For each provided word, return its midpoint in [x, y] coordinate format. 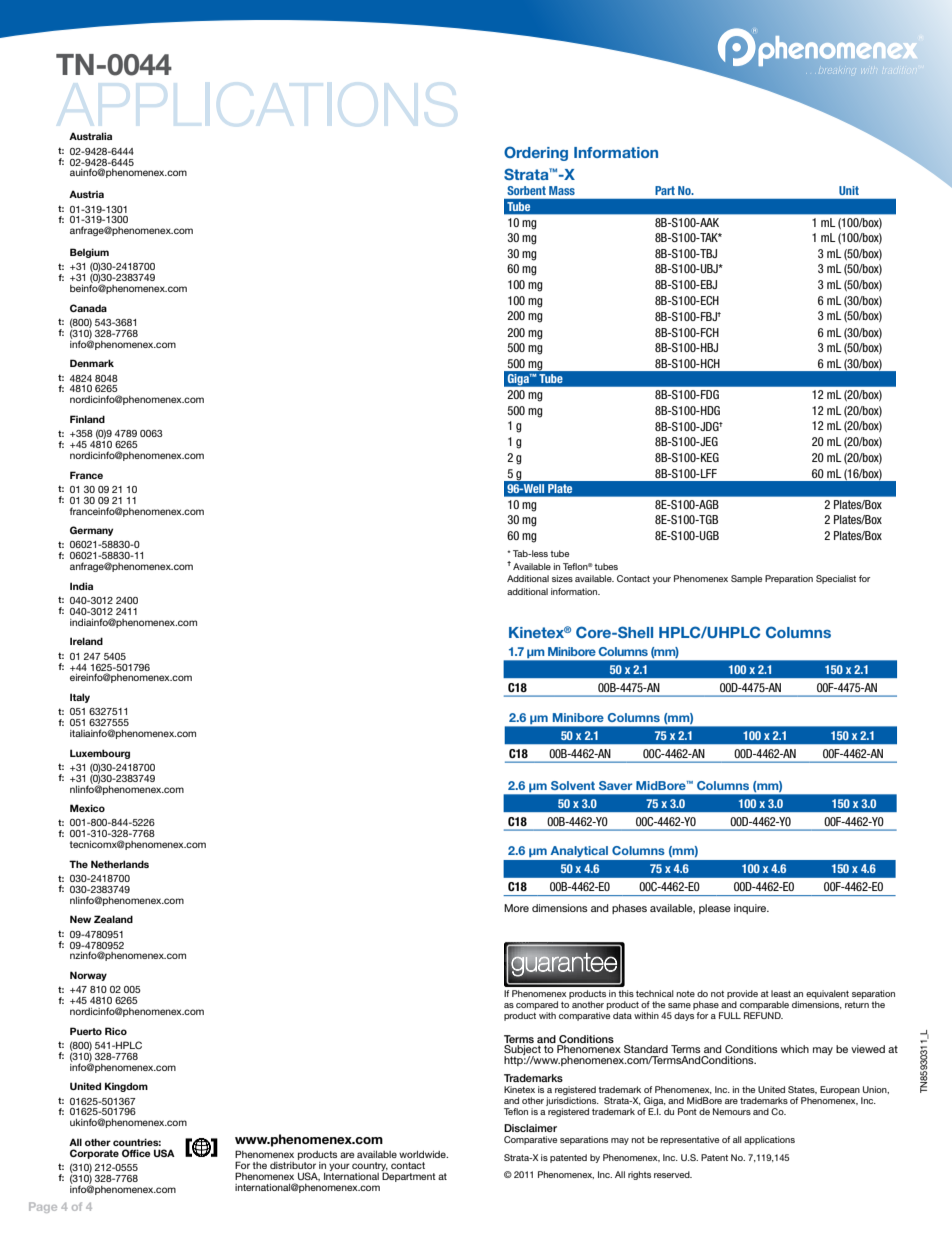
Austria [86, 194]
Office [136, 1153]
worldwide [423, 1154]
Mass [562, 190]
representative [689, 1140]
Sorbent [527, 190]
